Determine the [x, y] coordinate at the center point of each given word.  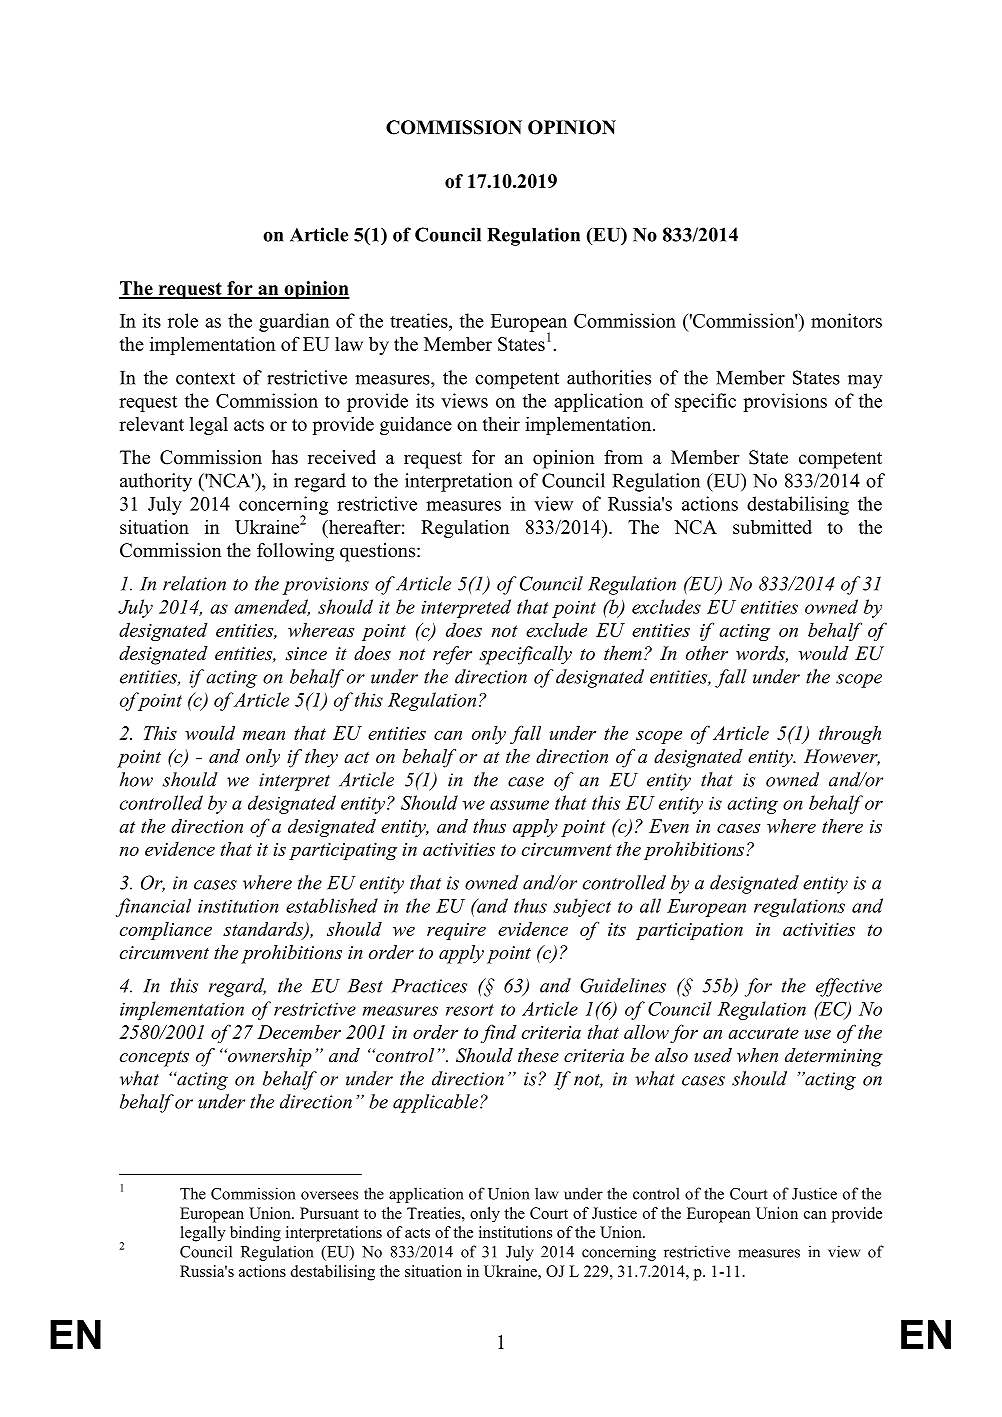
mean [264, 735]
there [842, 826]
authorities [609, 377]
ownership [269, 1057]
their [501, 424]
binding [255, 1234]
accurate [763, 1033]
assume [519, 805]
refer [452, 655]
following [295, 552]
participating [343, 851]
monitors [846, 320]
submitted [772, 527]
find [499, 1033]
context [205, 378]
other [707, 653]
